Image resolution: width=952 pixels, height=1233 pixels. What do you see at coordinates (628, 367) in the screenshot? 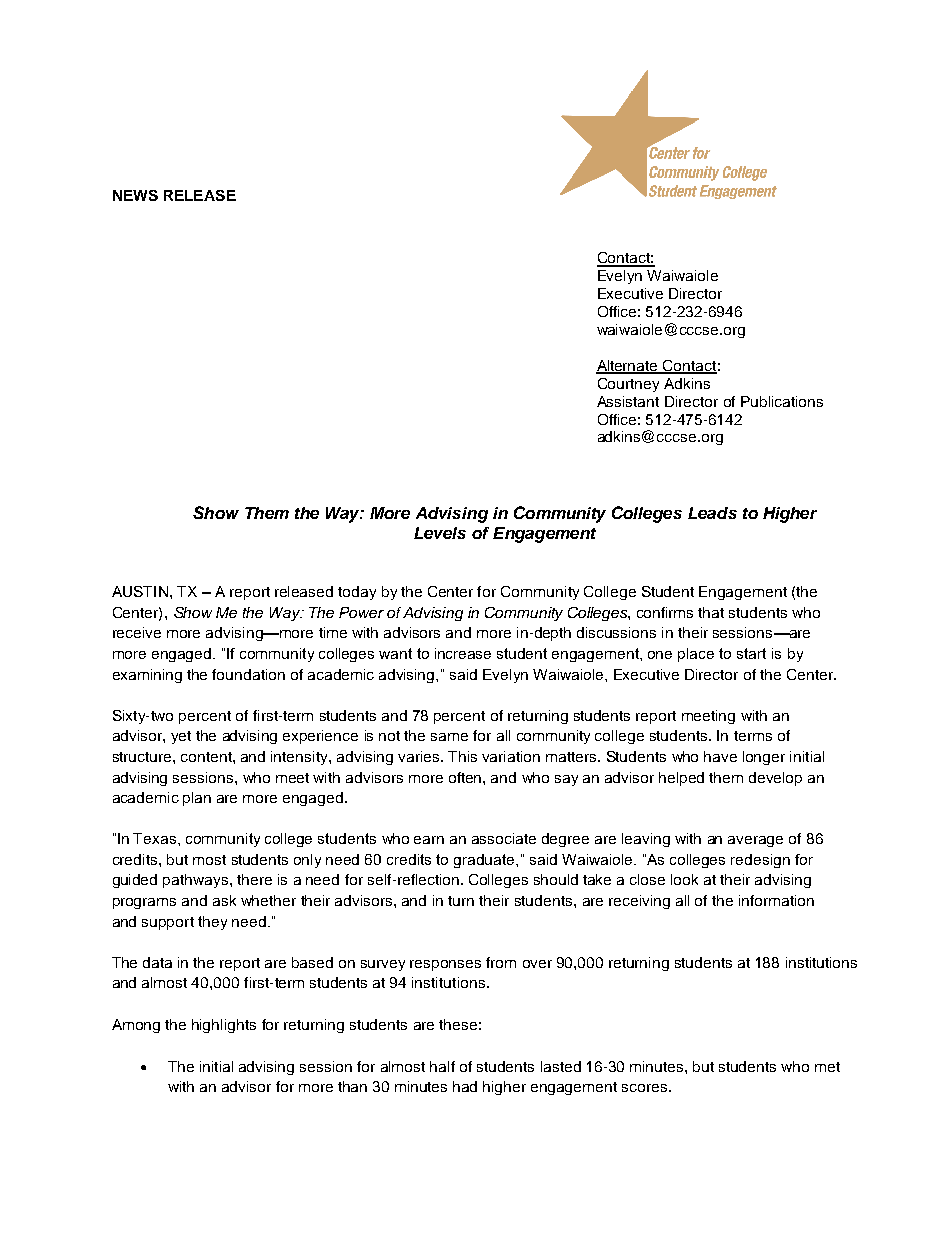
I see `Alternate` at bounding box center [628, 367].
